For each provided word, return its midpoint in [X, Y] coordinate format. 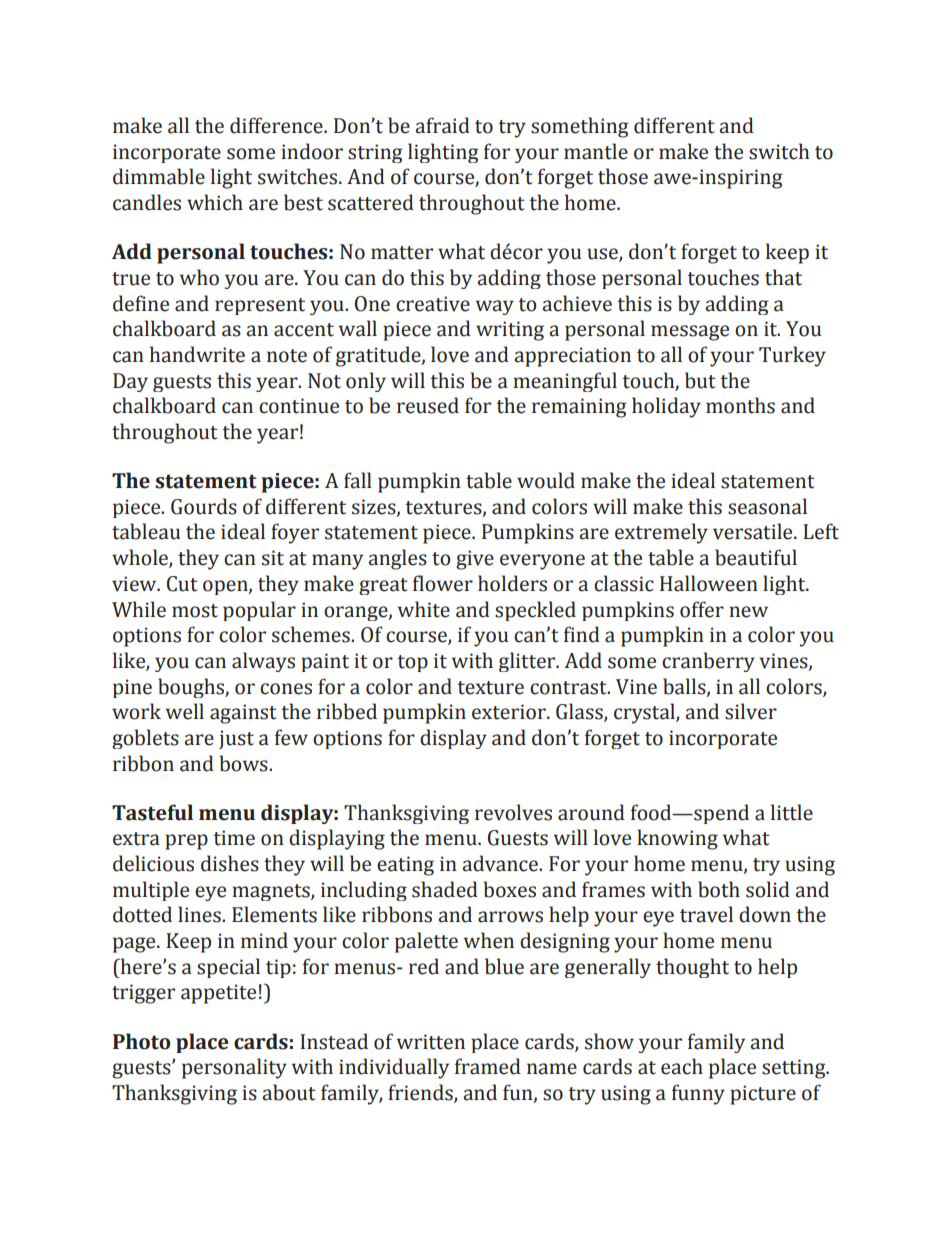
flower [443, 583]
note [287, 356]
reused [428, 405]
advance [501, 863]
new [748, 612]
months [740, 405]
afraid [442, 125]
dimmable [159, 176]
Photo [141, 1041]
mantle [596, 151]
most [195, 611]
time [234, 838]
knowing [677, 839]
